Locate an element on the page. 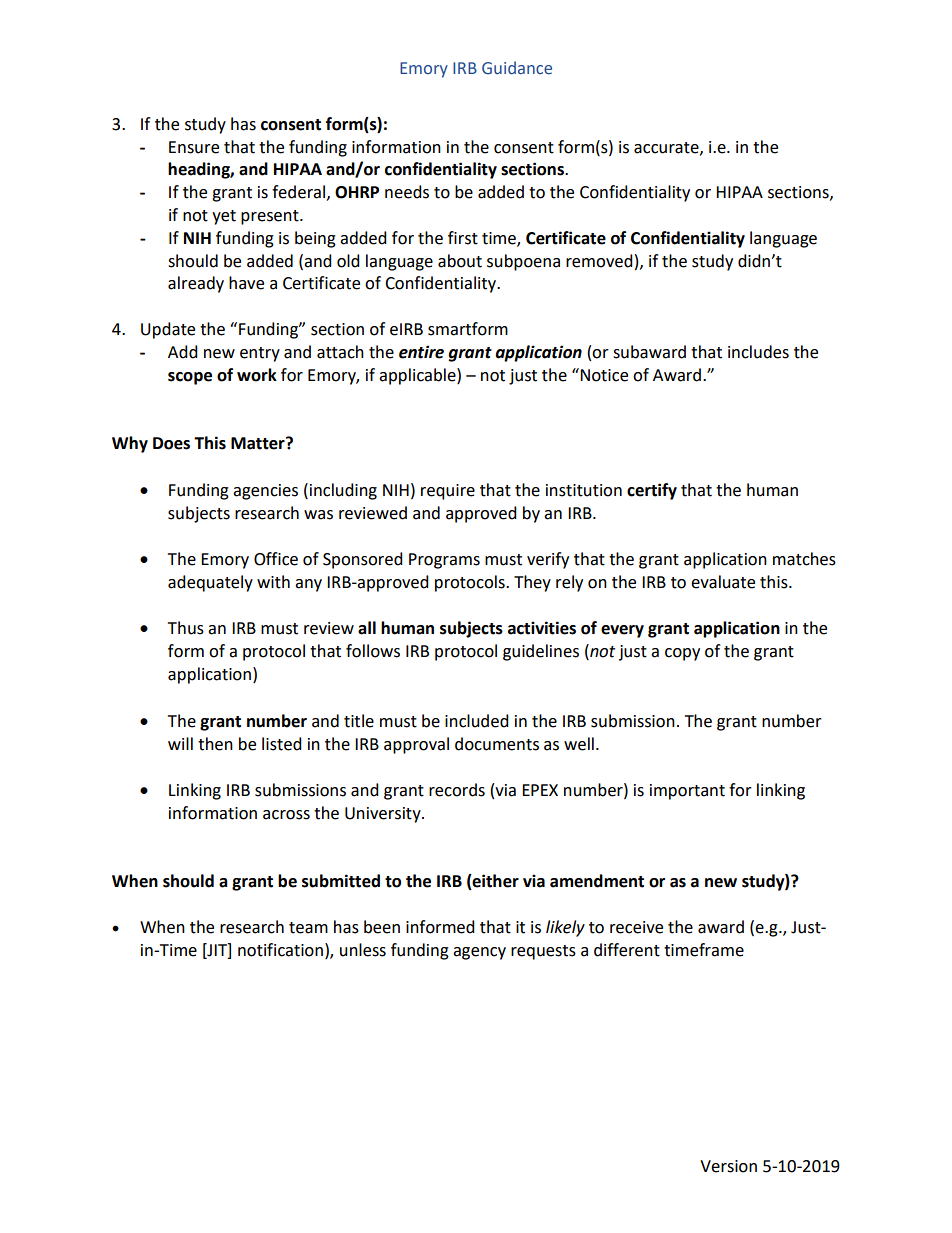  accurate is located at coordinates (667, 148).
